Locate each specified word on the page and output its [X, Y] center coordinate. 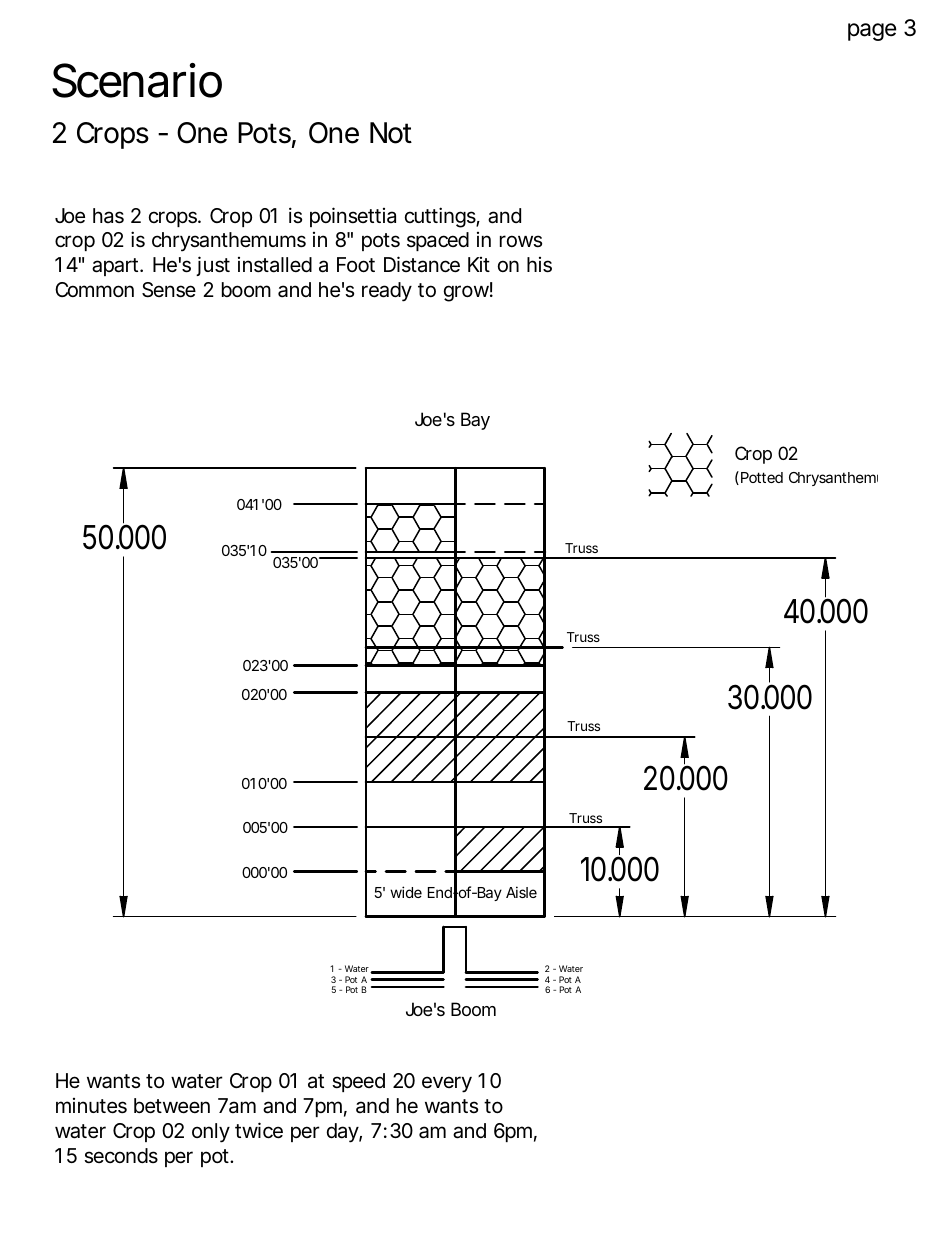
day [343, 1133]
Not [391, 133]
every [447, 1084]
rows [521, 241]
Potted [760, 478]
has [108, 216]
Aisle [521, 892]
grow [466, 293]
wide [406, 892]
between [172, 1106]
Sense [169, 290]
